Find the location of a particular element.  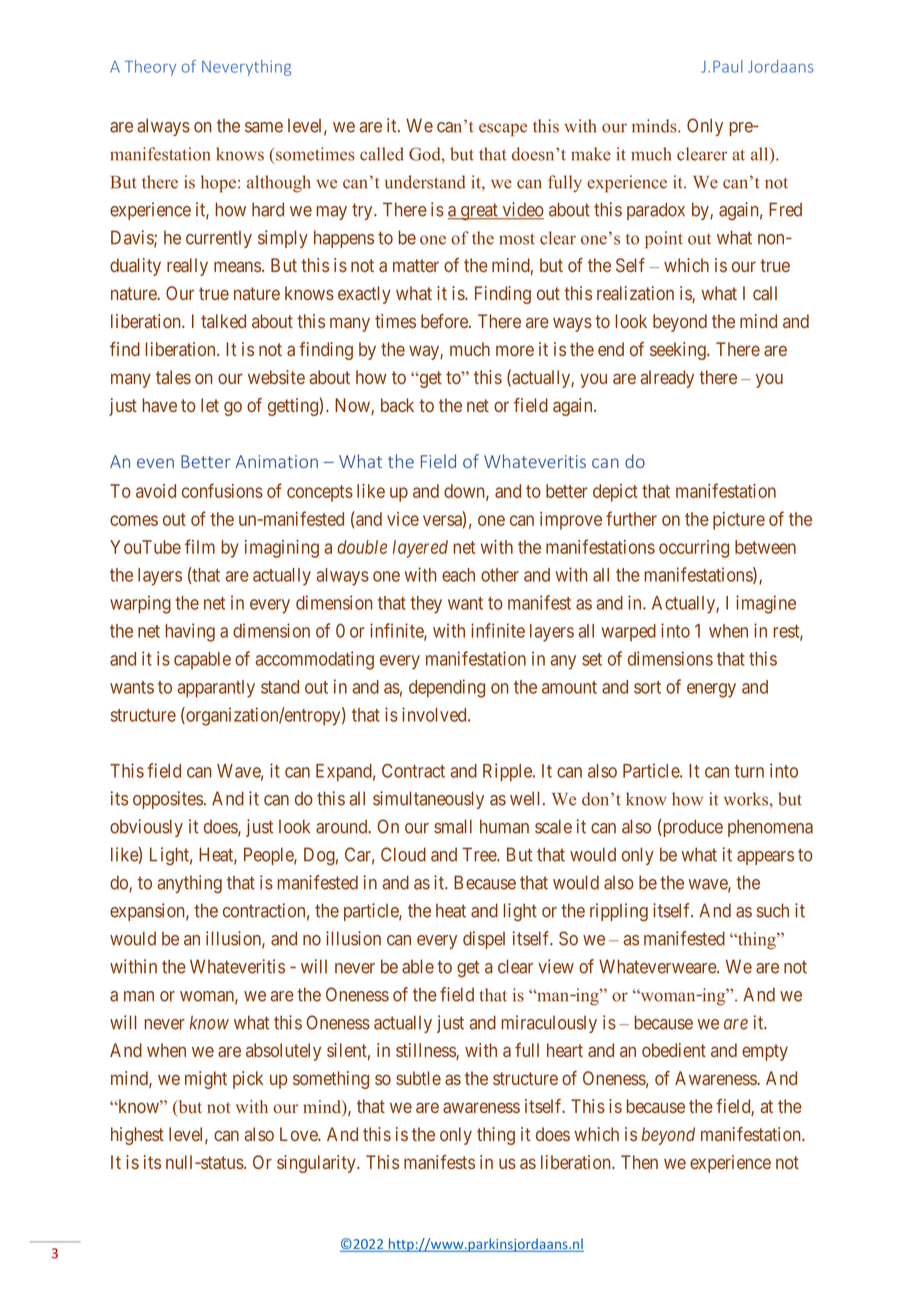

having is located at coordinates (190, 632).
